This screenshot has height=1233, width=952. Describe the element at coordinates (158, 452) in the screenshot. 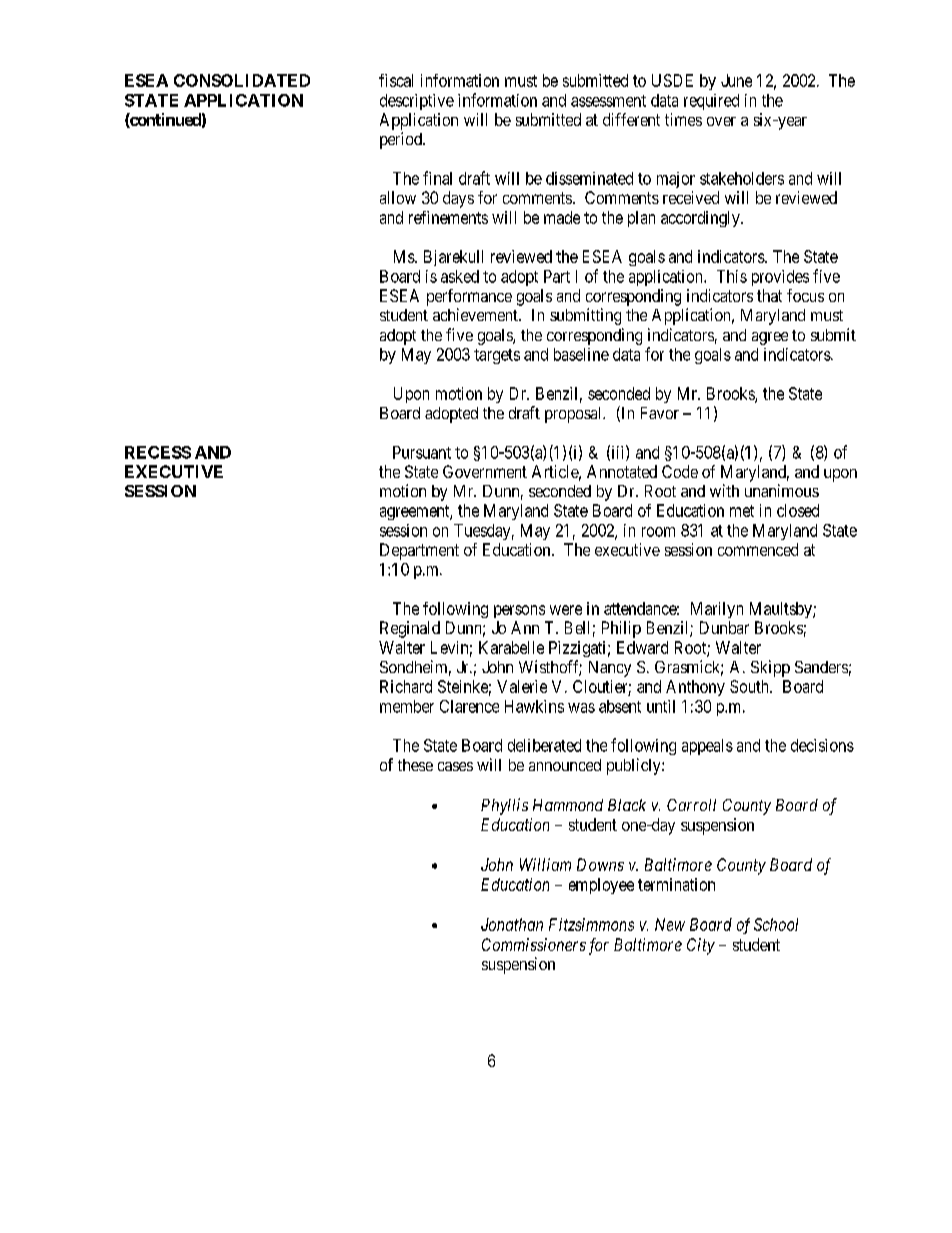

I see `RECESS` at that location.
